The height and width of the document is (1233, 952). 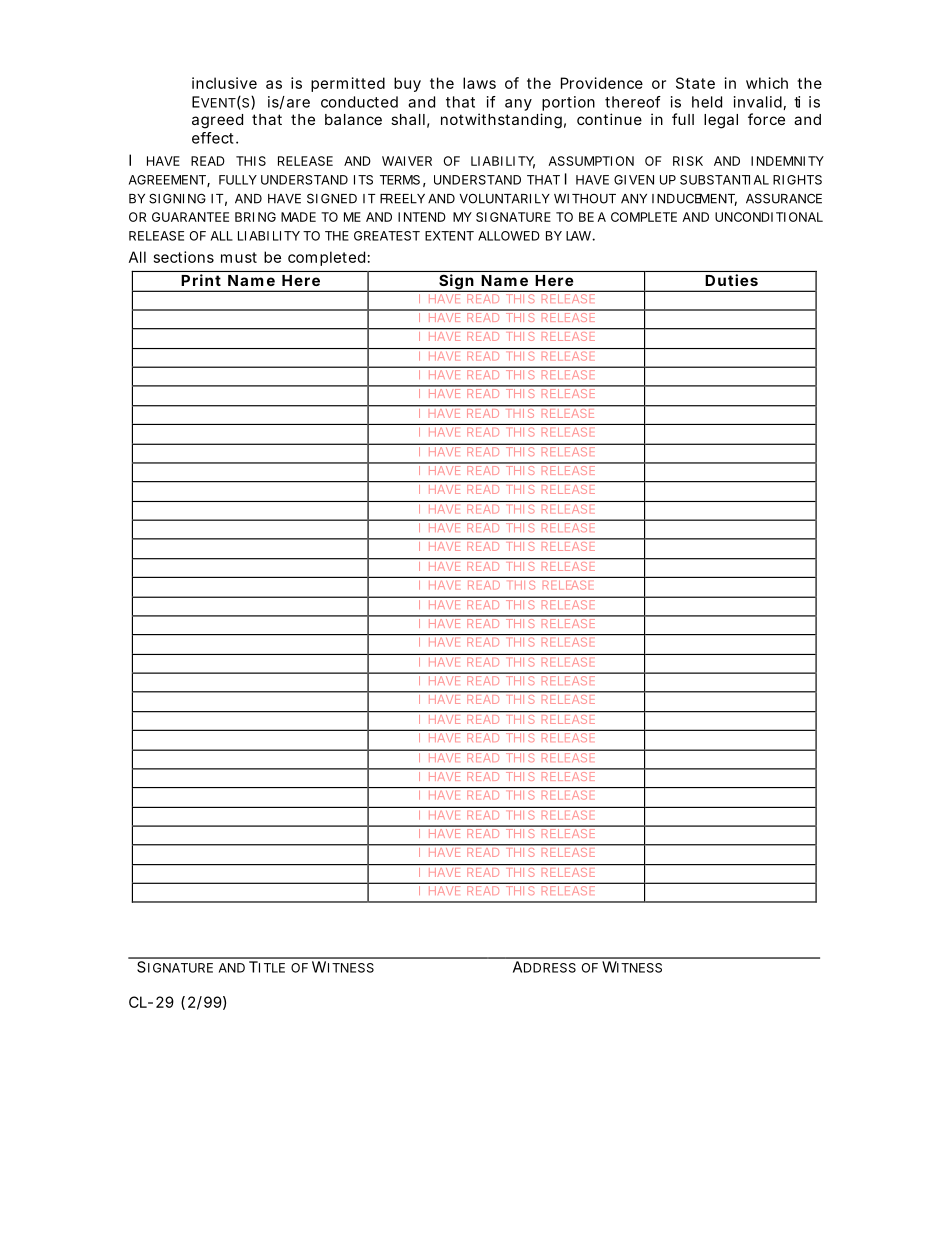 What do you see at coordinates (509, 236) in the document?
I see `ALLOWED` at bounding box center [509, 236].
